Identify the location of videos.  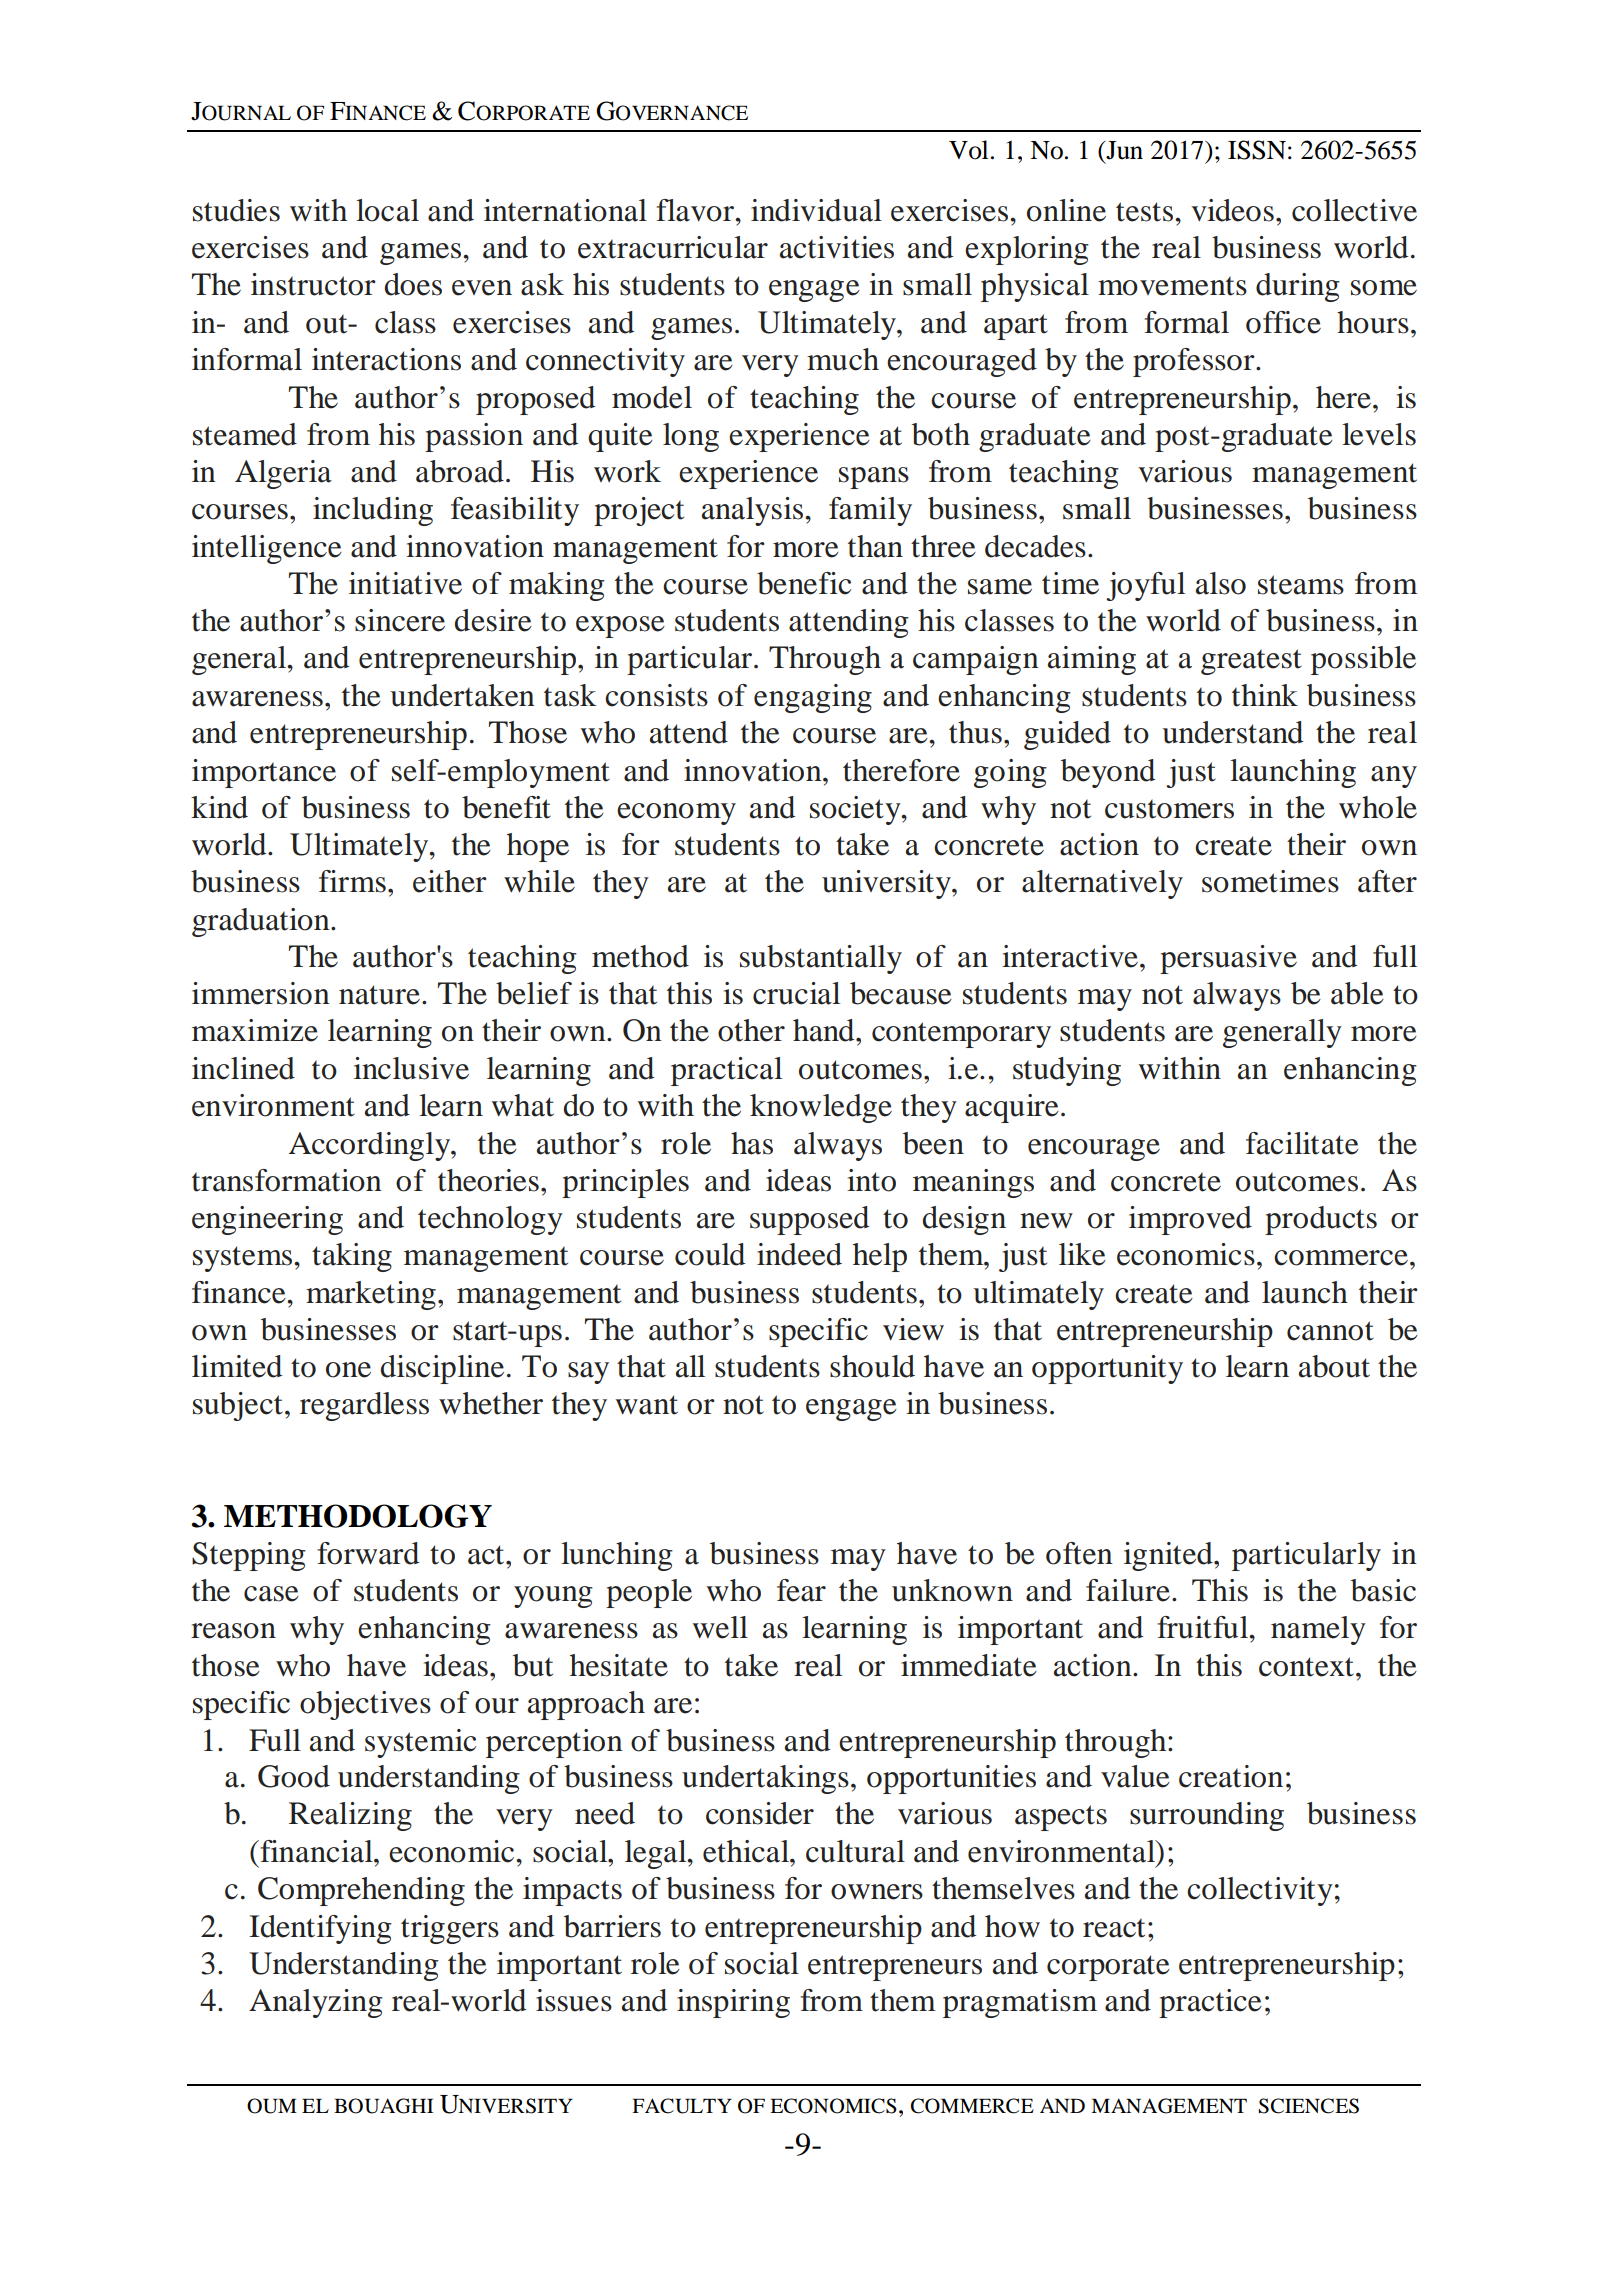
(1232, 210).
